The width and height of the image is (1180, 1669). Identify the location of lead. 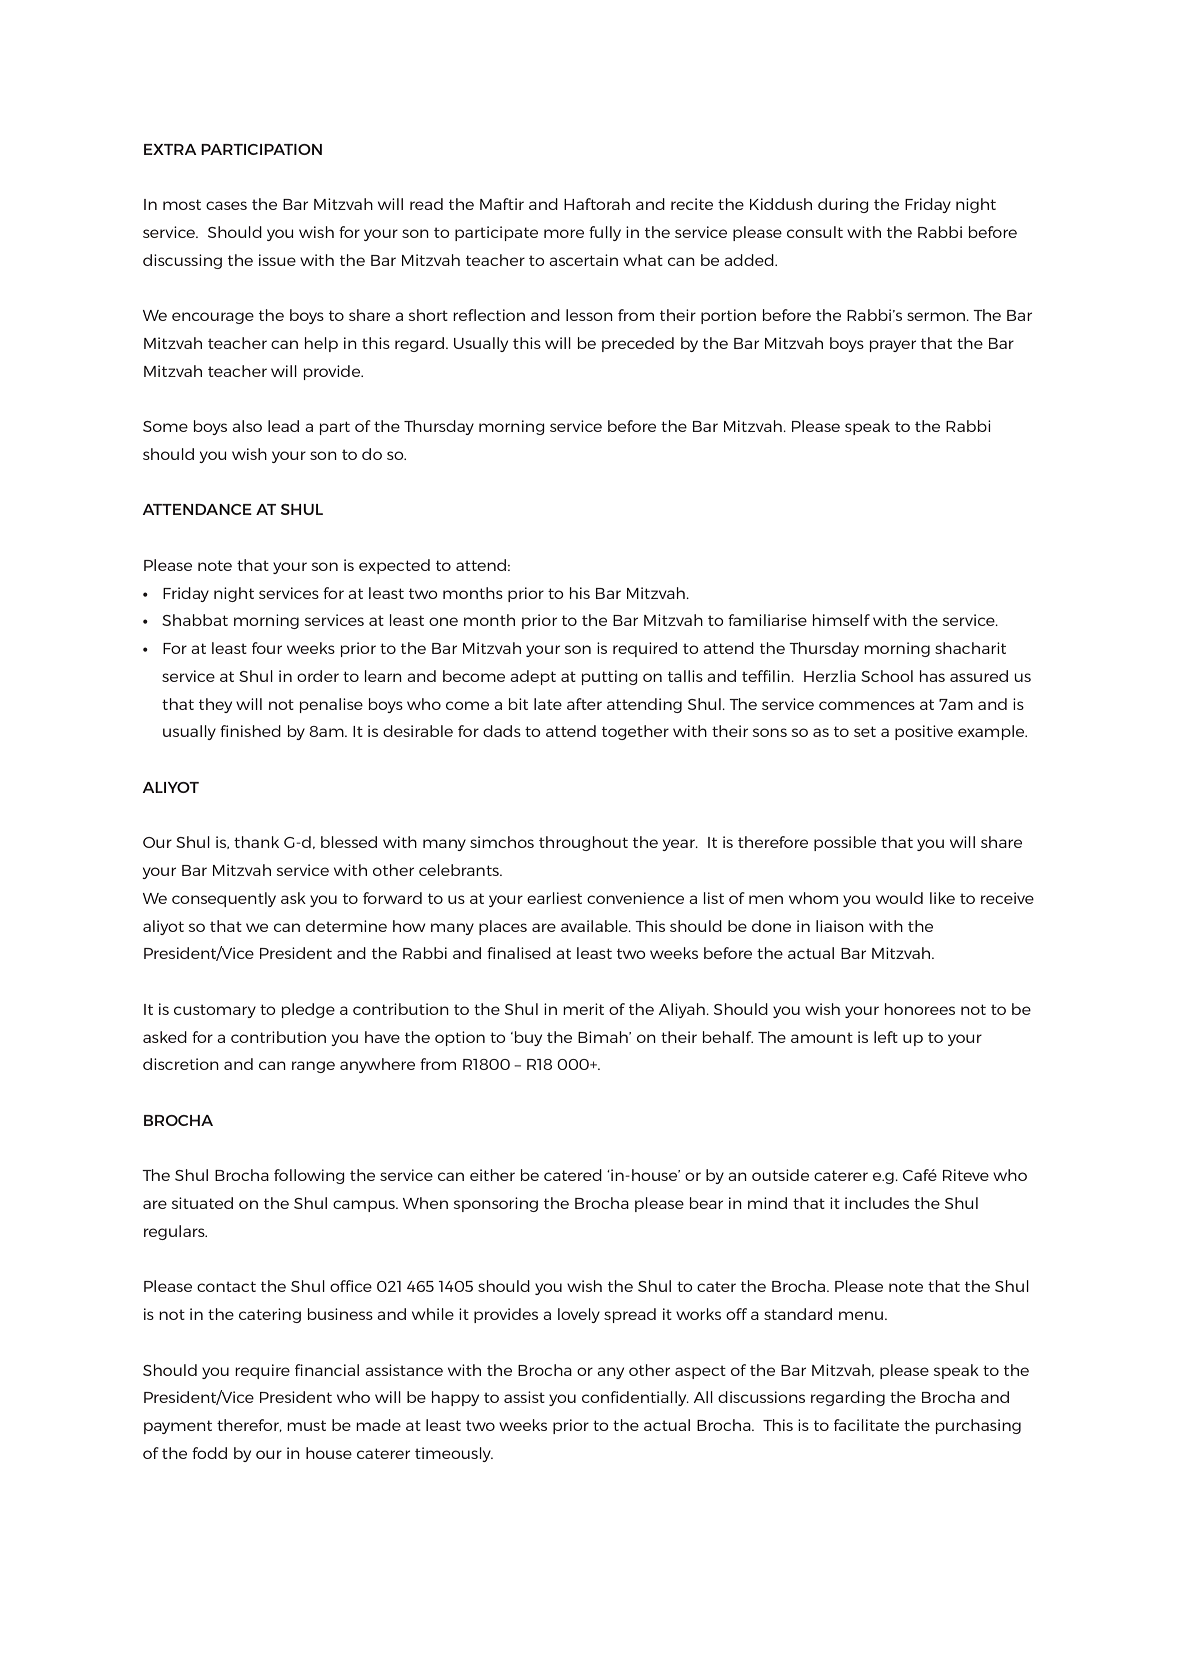
(283, 426).
